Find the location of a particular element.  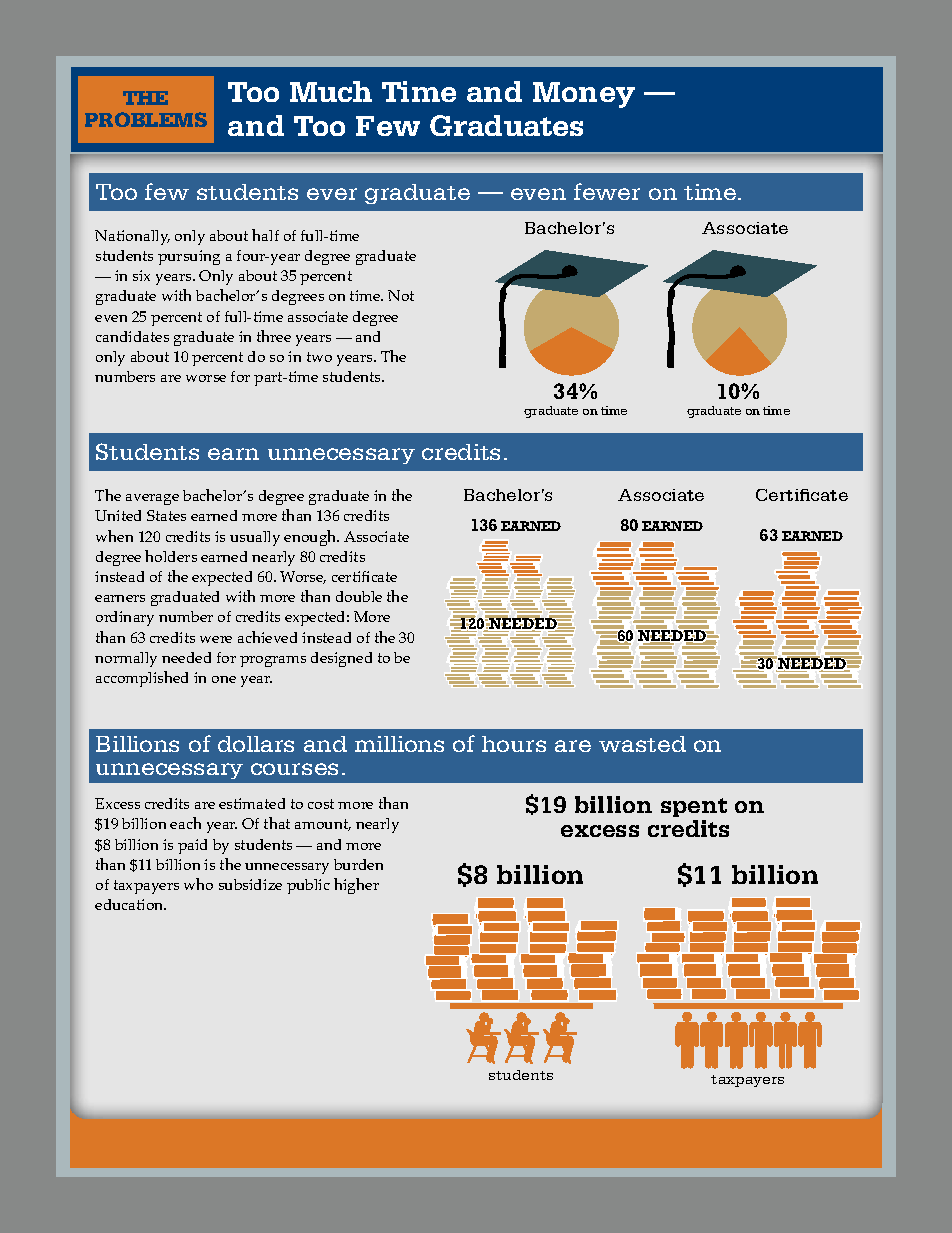

Not is located at coordinates (401, 295).
